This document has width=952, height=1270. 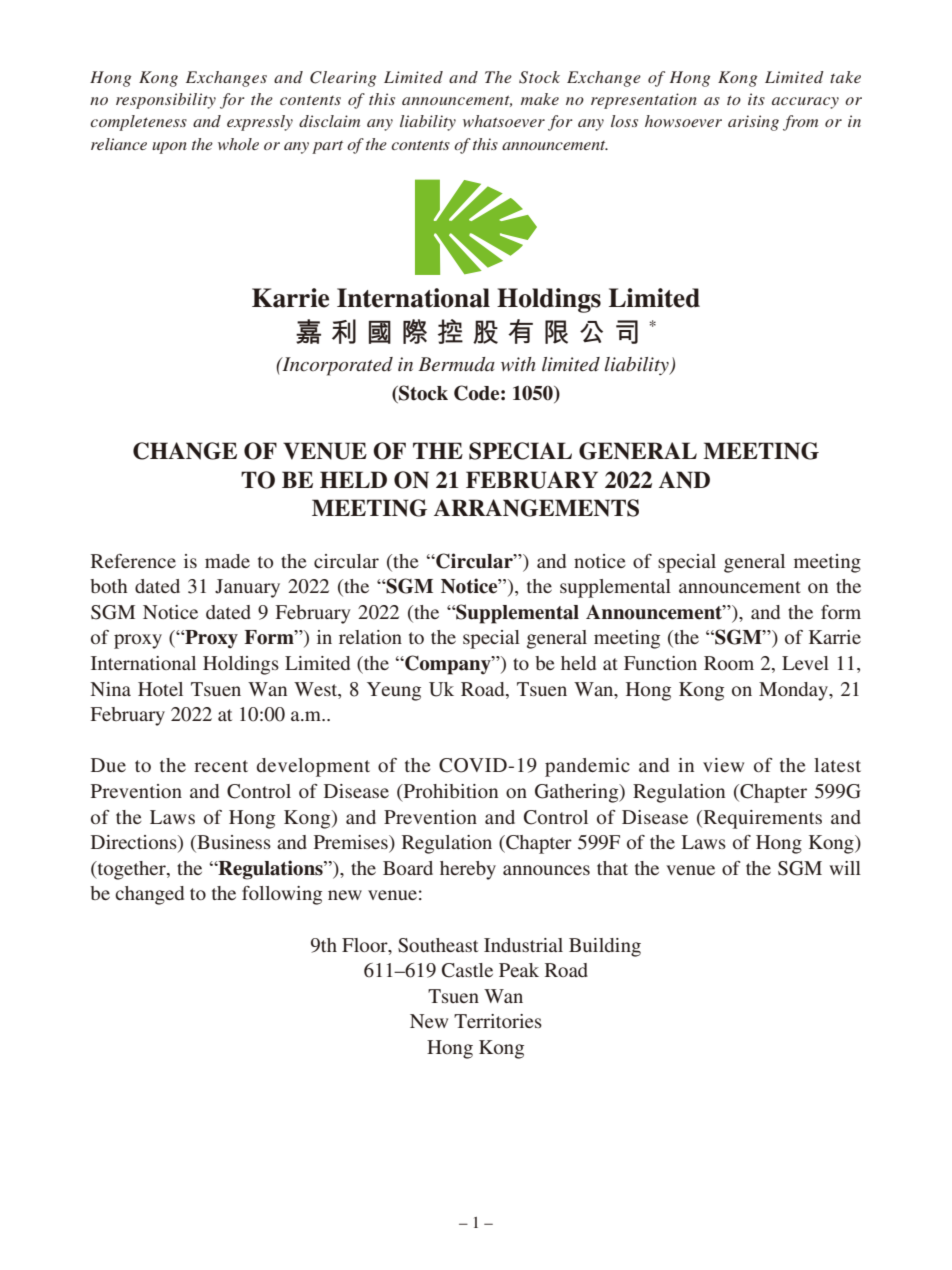 I want to click on ARRANGEMENTS, so click(x=536, y=508).
